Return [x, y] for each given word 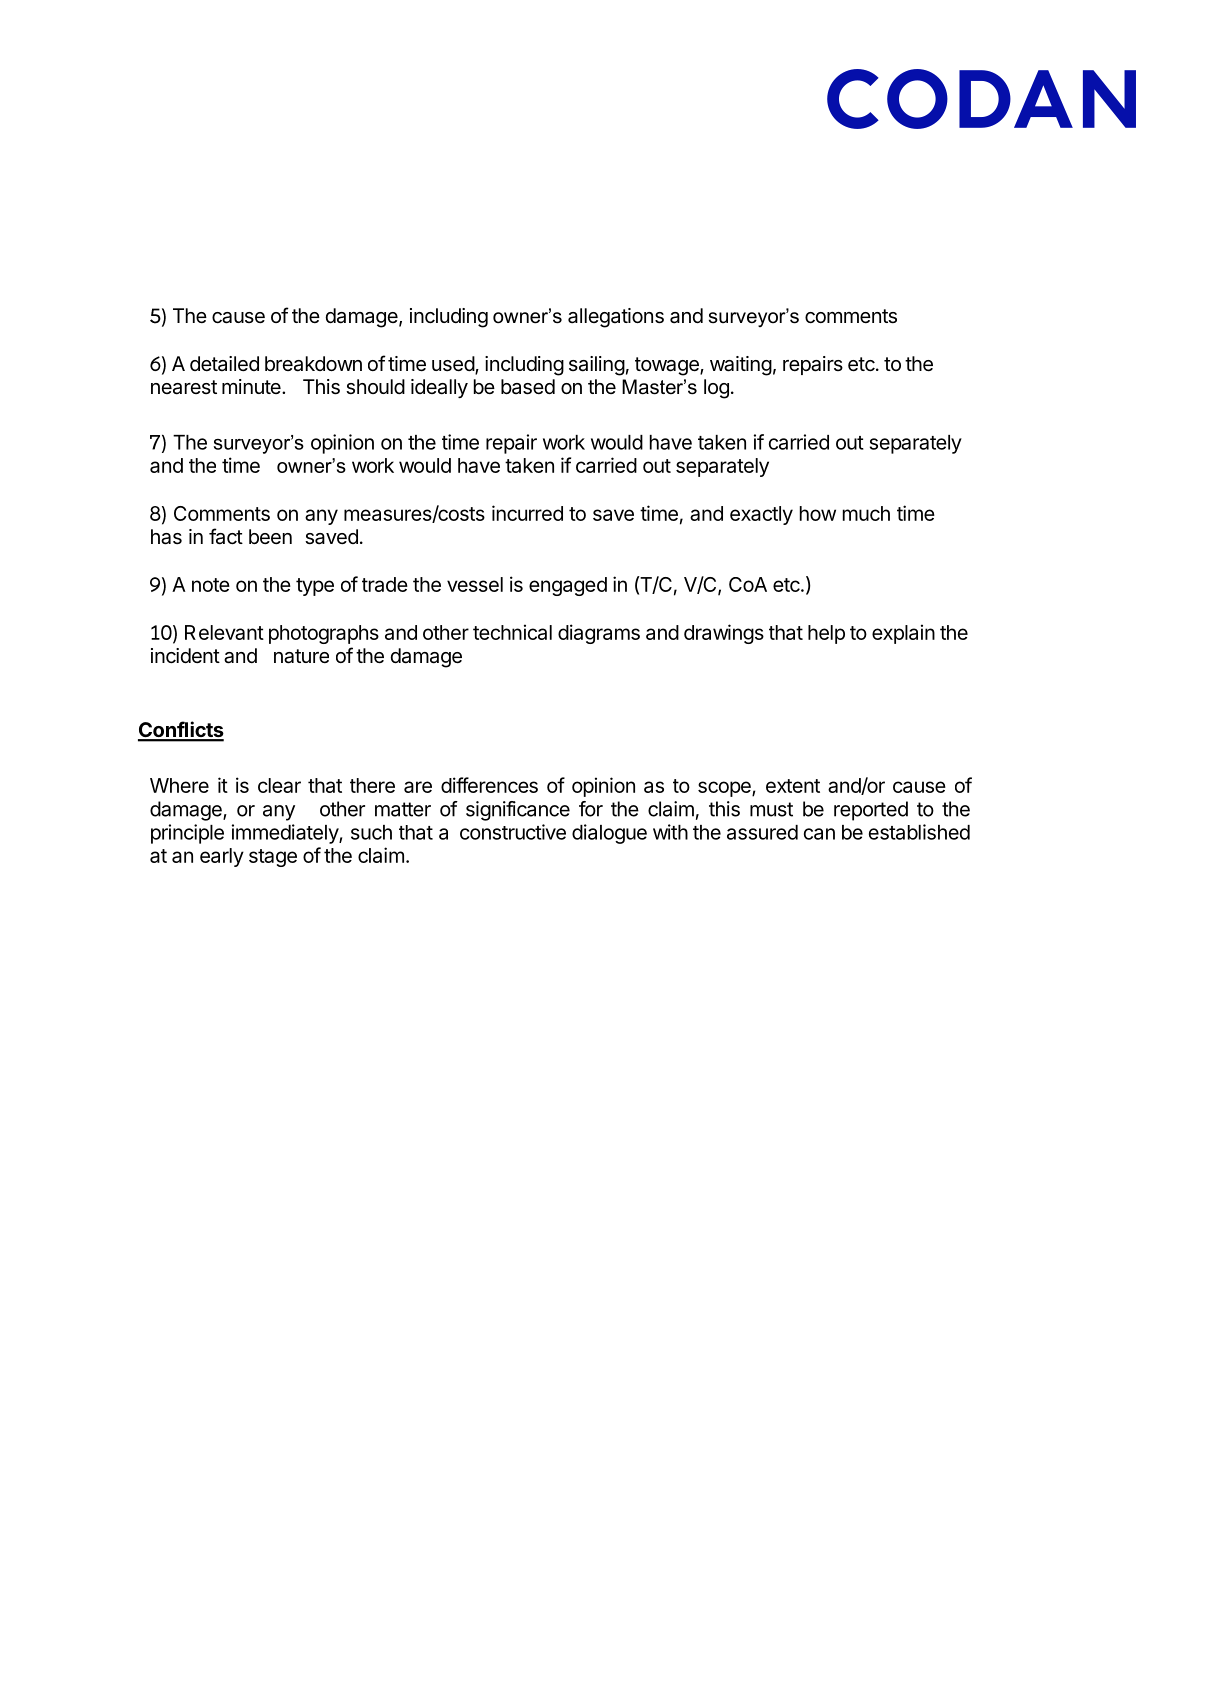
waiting [741, 366]
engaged [568, 586]
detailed [224, 363]
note [211, 585]
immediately [286, 834]
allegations [616, 318]
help [826, 634]
